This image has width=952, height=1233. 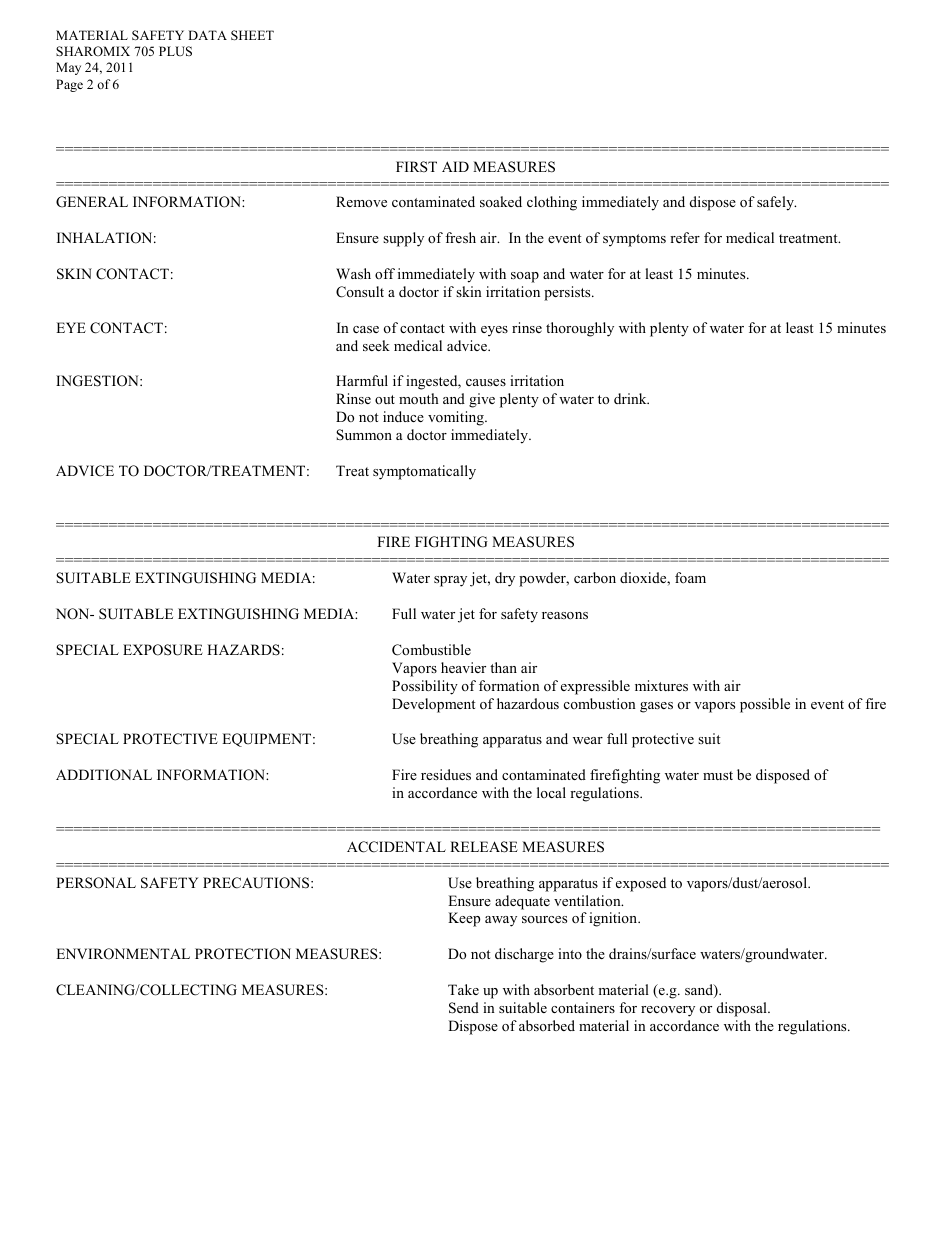 I want to click on ENVIRONMENTAL, so click(x=123, y=954).
